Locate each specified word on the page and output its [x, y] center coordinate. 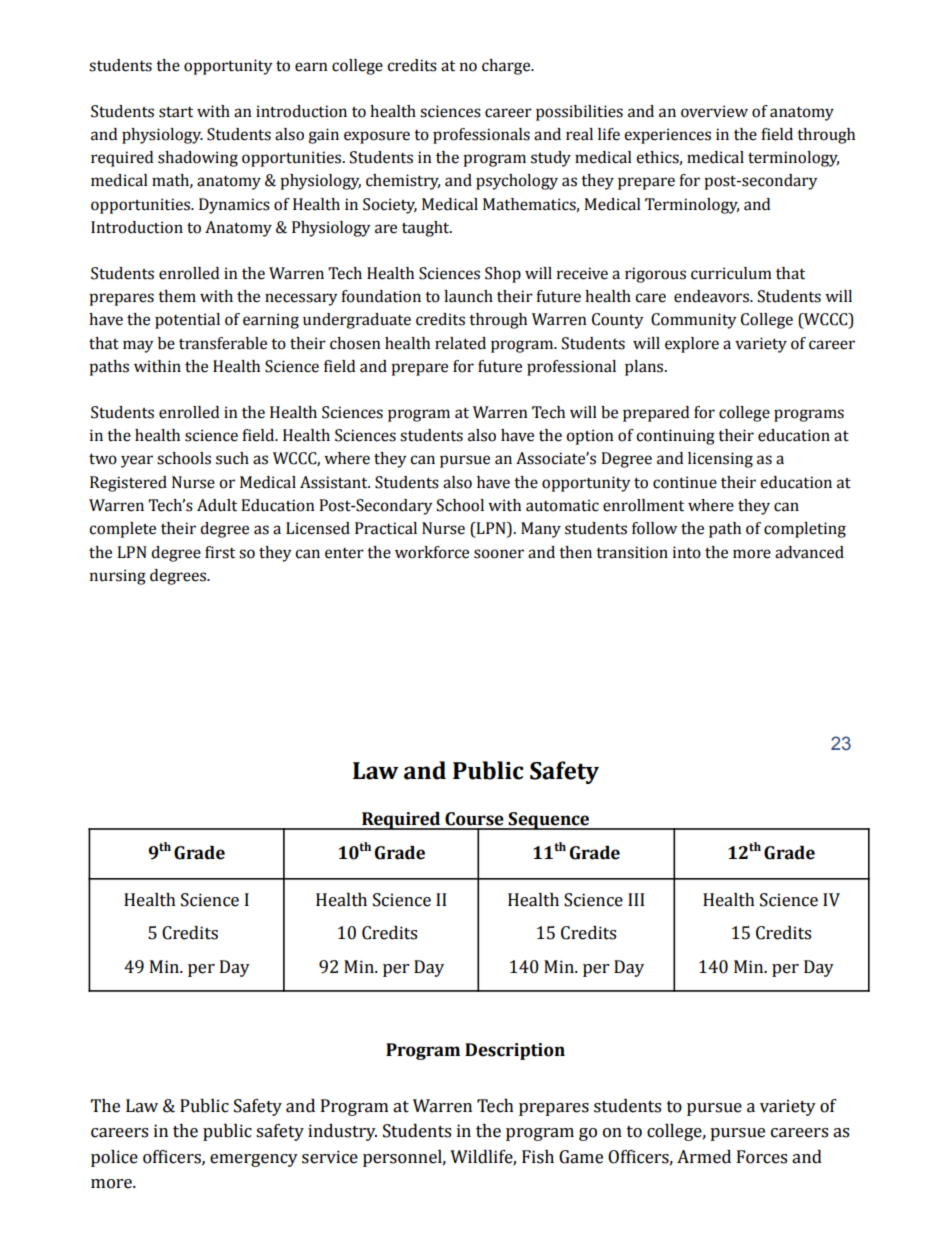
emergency [254, 1160]
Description [515, 1051]
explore [692, 345]
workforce [432, 552]
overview [714, 111]
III [636, 899]
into [687, 552]
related [460, 343]
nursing [118, 577]
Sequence [549, 821]
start [176, 112]
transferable [223, 343]
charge [507, 67]
